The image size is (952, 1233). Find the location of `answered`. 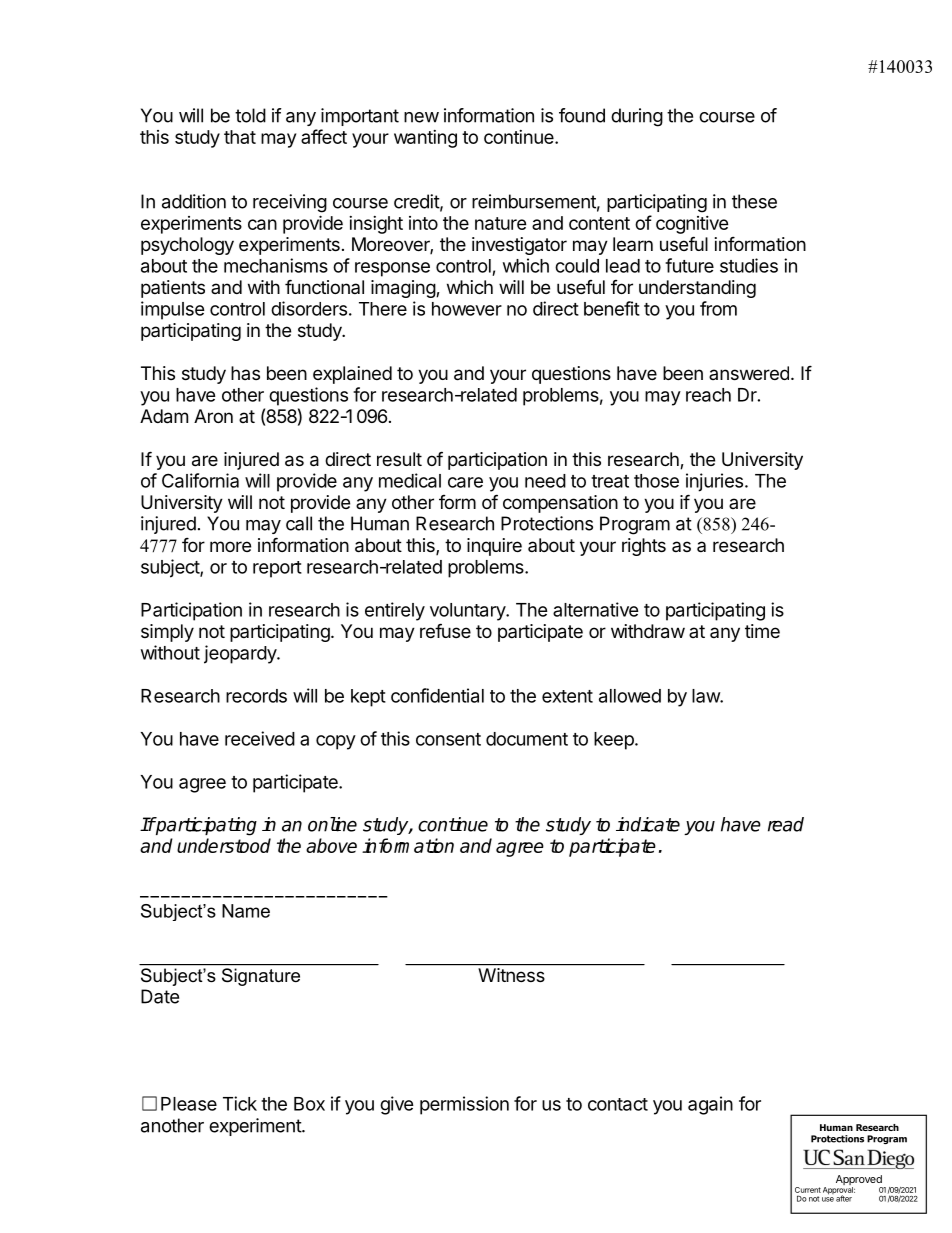

answered is located at coordinates (749, 373).
